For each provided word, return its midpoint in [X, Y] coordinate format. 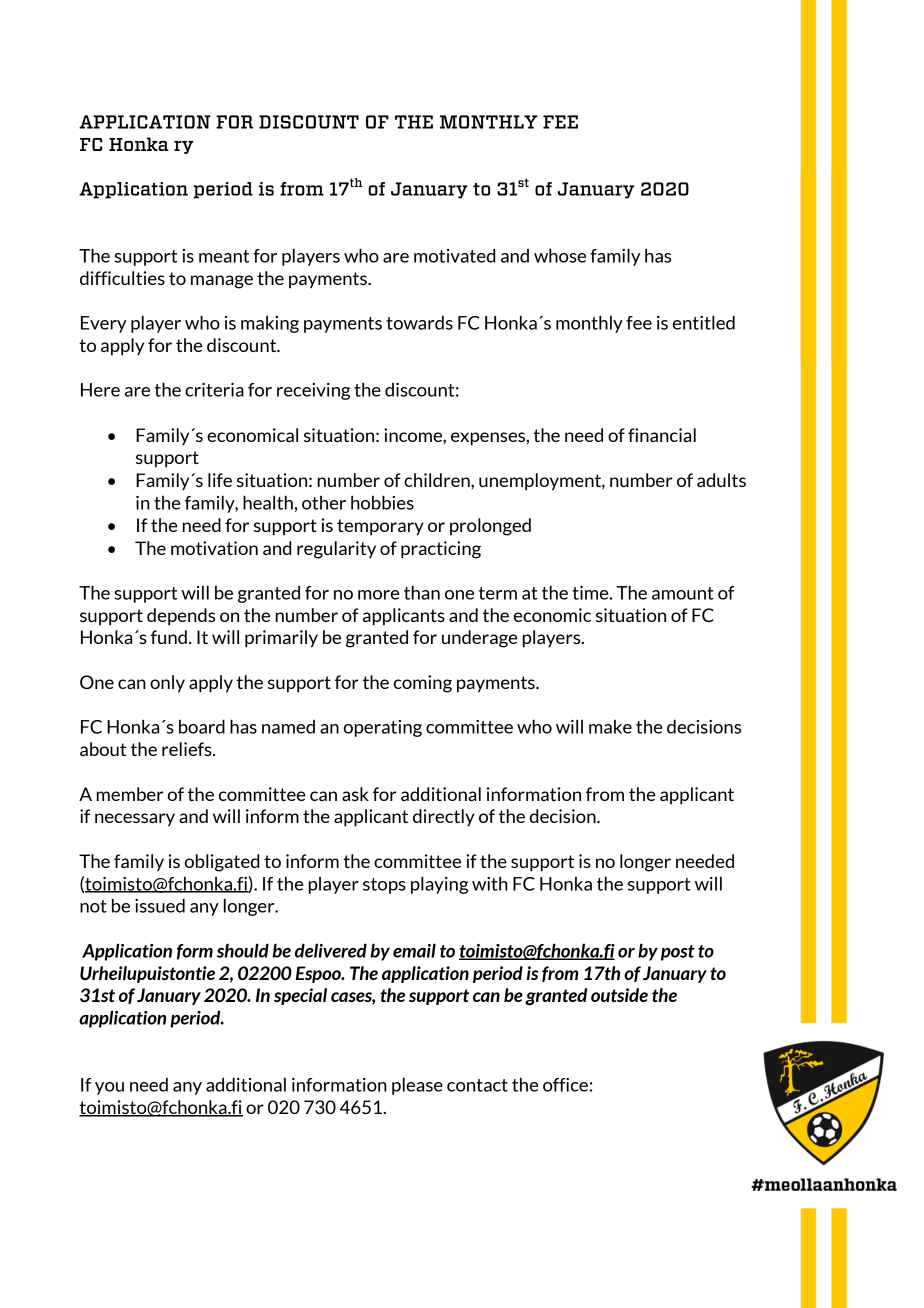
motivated [454, 255]
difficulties [122, 278]
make [610, 727]
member [130, 794]
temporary [380, 527]
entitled [704, 322]
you [109, 1088]
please [417, 1086]
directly [444, 818]
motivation [214, 548]
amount [683, 593]
